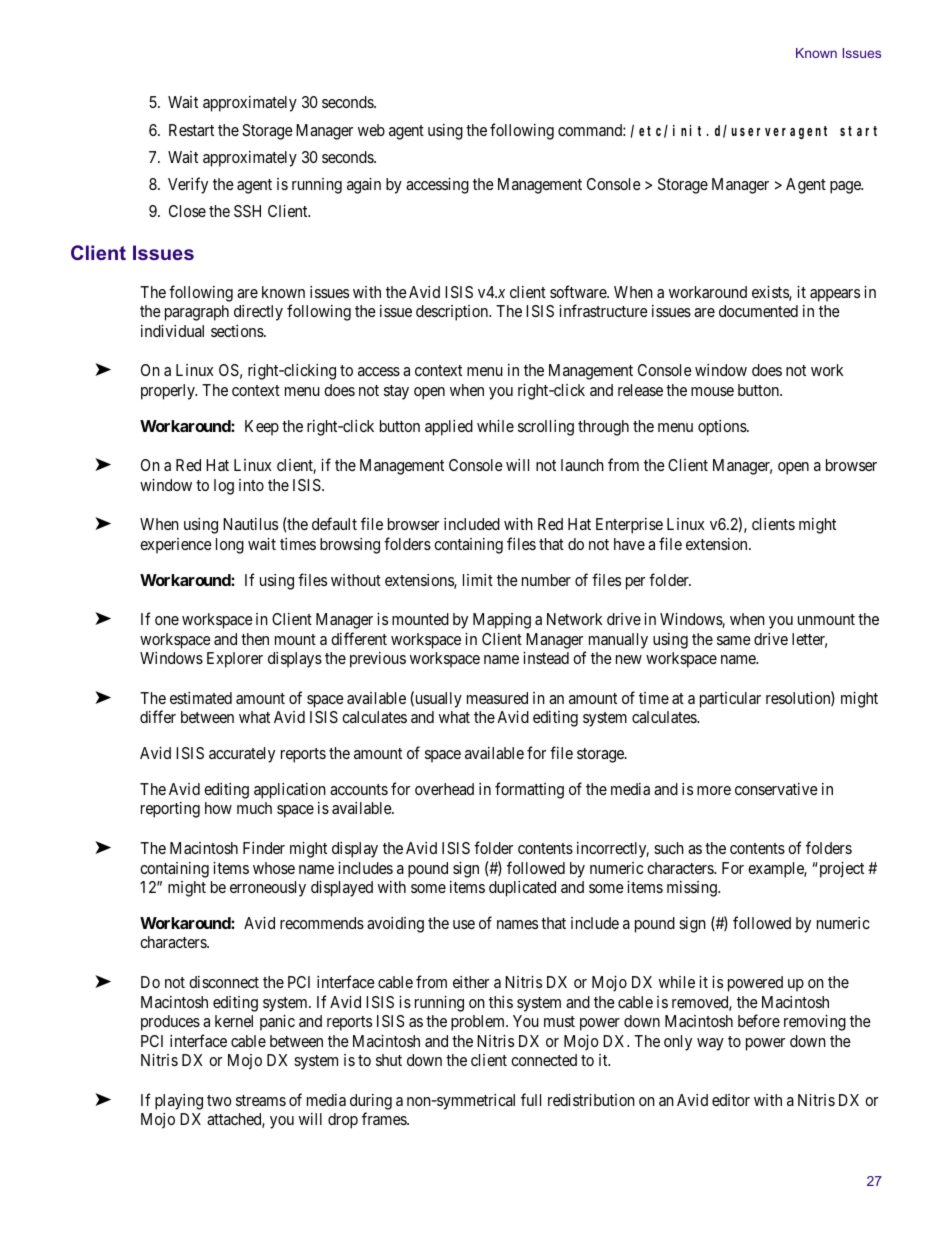  What do you see at coordinates (247, 211) in the screenshot?
I see `SSH` at bounding box center [247, 211].
